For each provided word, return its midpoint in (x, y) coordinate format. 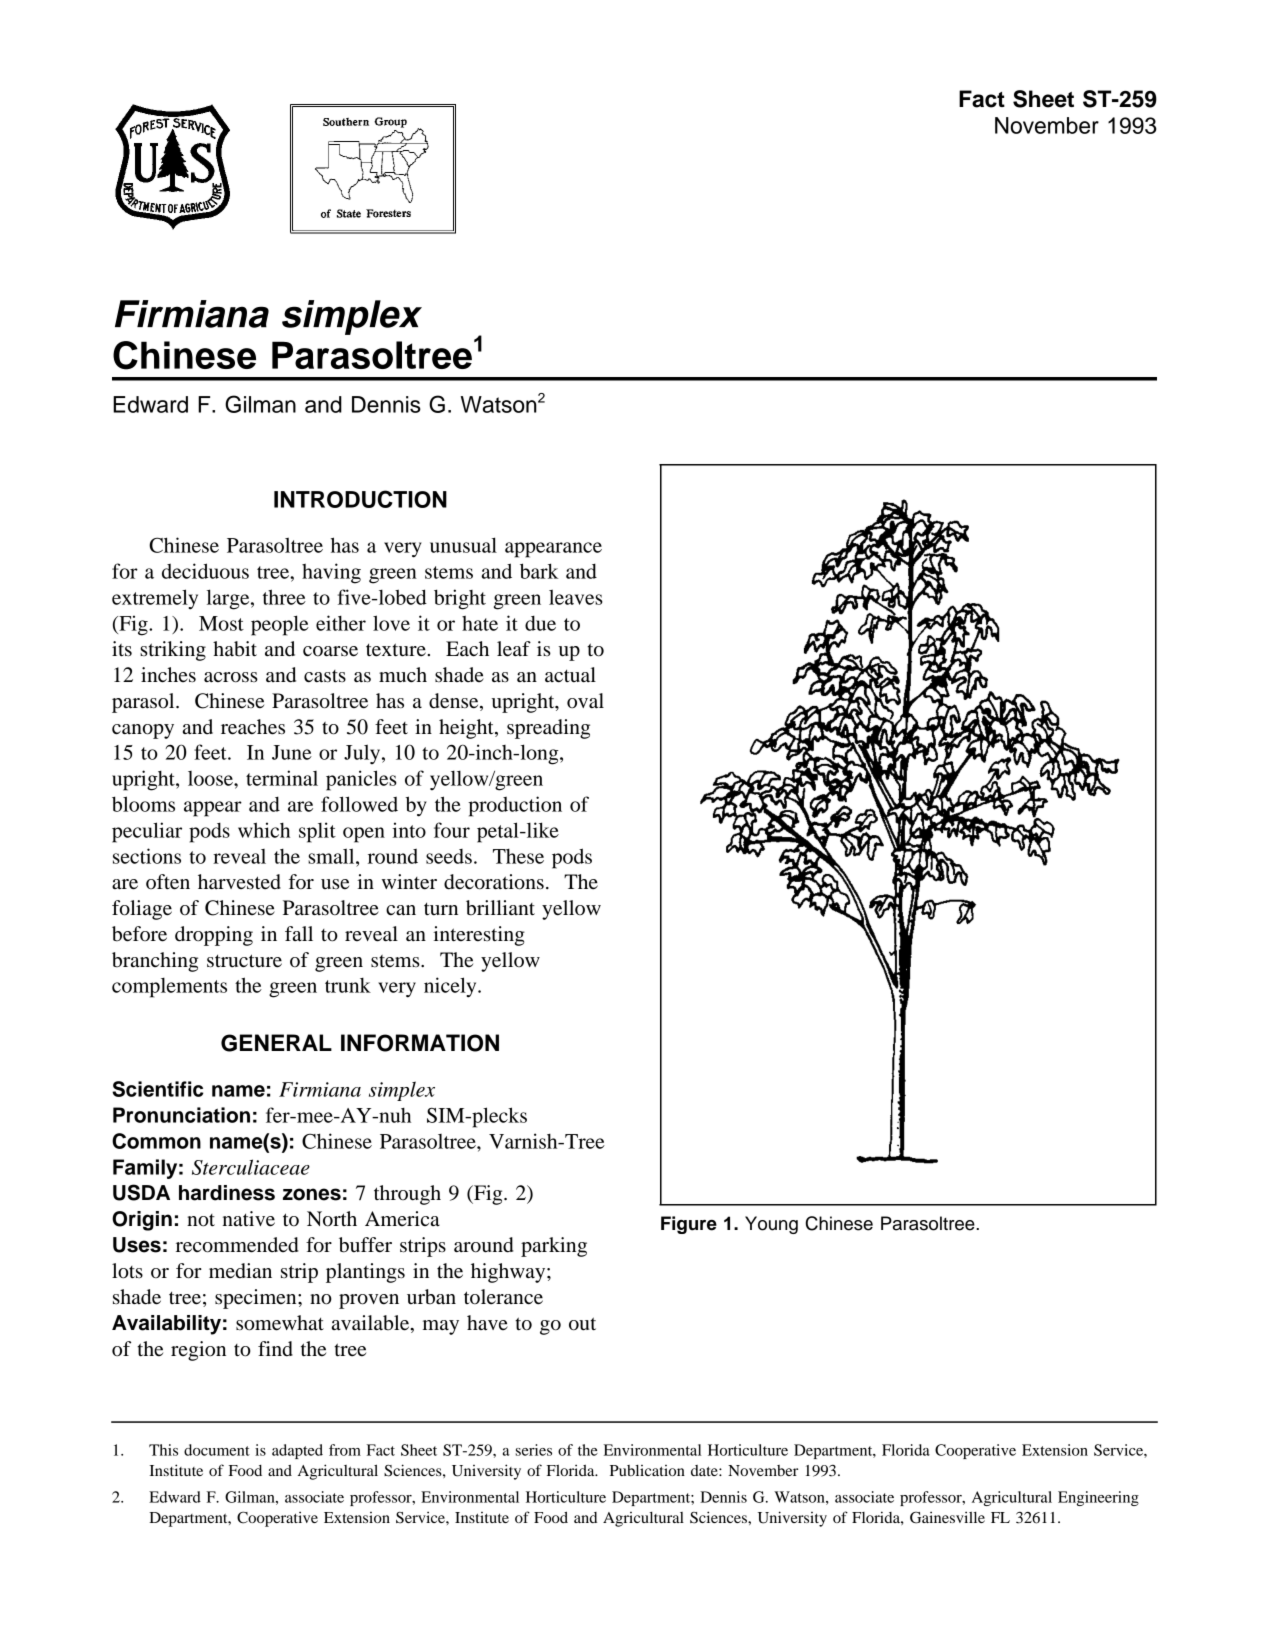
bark (539, 571)
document (217, 1450)
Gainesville (947, 1517)
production (515, 806)
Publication (647, 1470)
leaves (576, 597)
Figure (689, 1225)
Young (771, 1225)
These (518, 856)
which (264, 830)
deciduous (205, 571)
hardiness (227, 1193)
